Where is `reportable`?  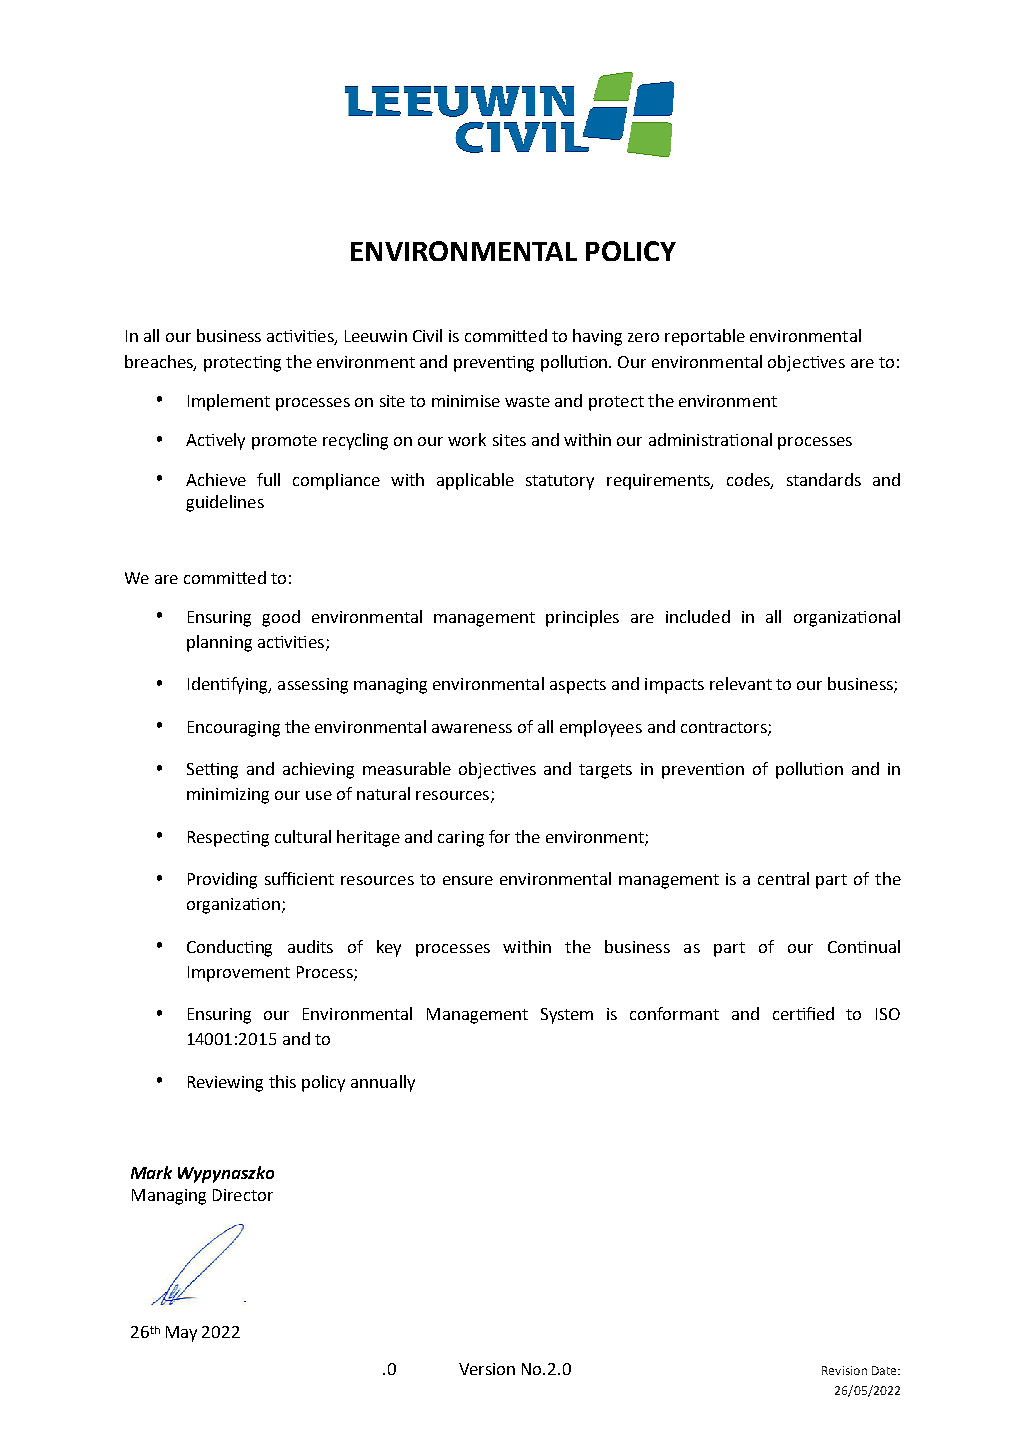 reportable is located at coordinates (705, 337).
